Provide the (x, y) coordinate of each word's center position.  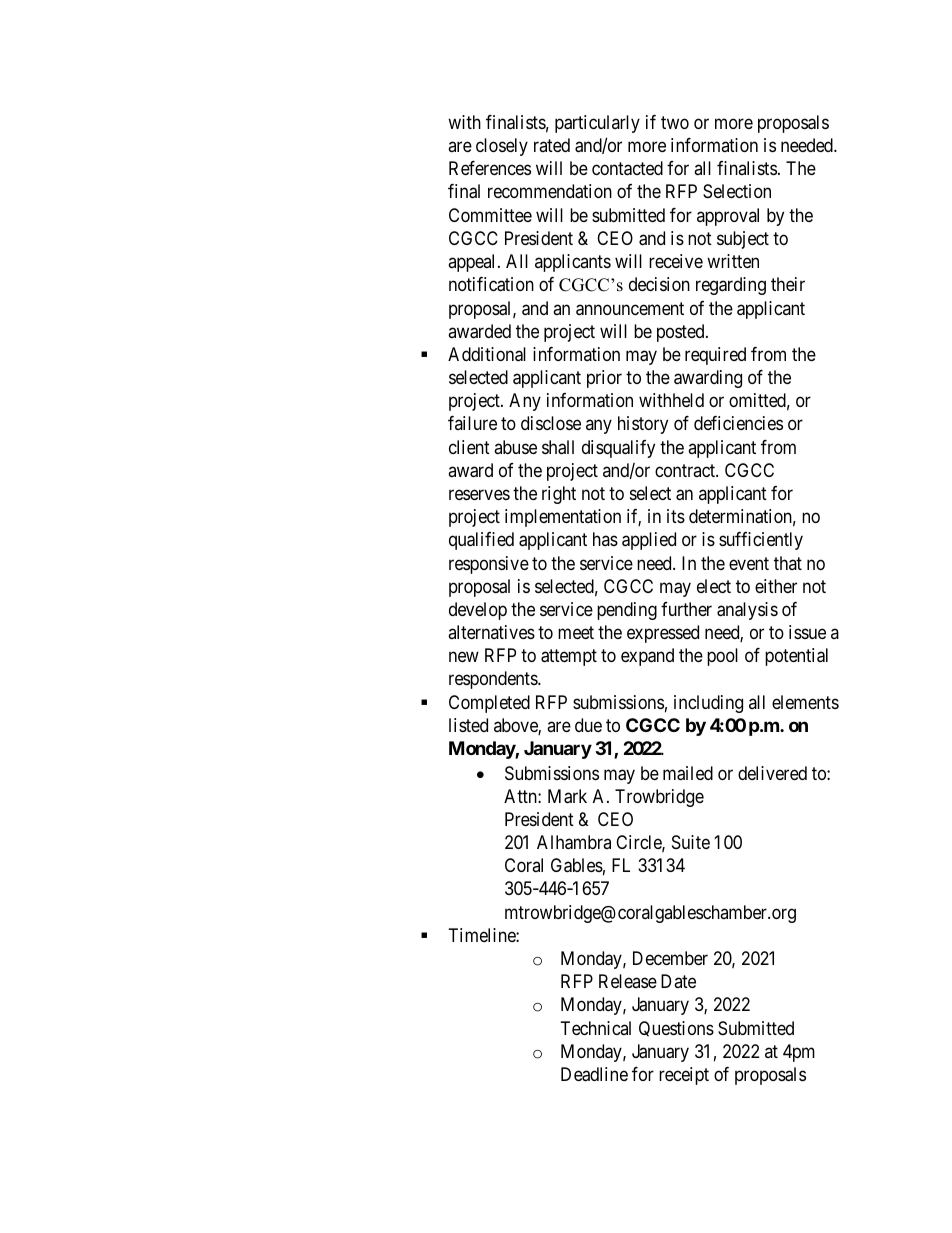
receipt (684, 1076)
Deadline (594, 1074)
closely (502, 147)
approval (728, 217)
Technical (596, 1028)
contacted (627, 168)
